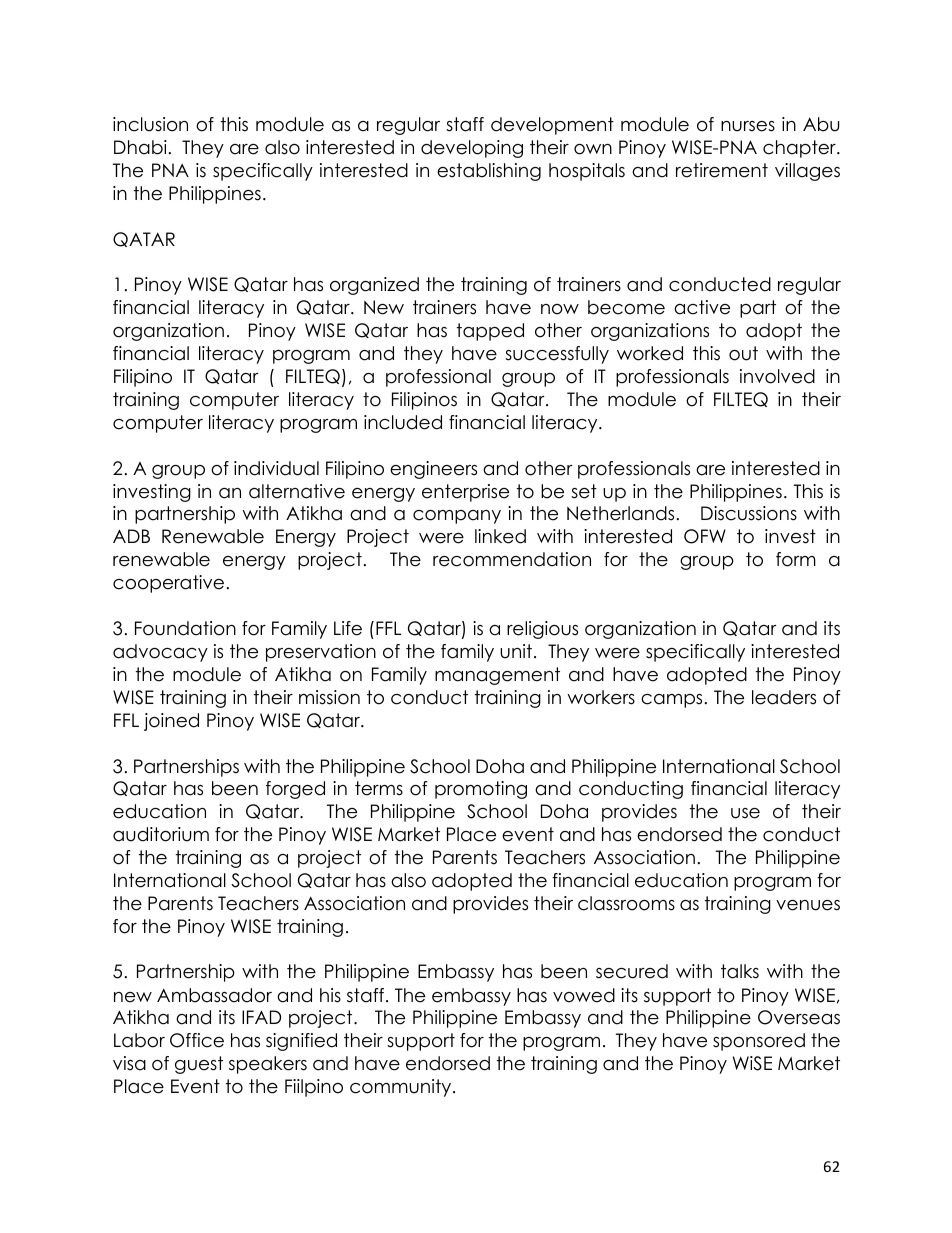  Describe the element at coordinates (197, 1040) in the screenshot. I see `Office` at that location.
